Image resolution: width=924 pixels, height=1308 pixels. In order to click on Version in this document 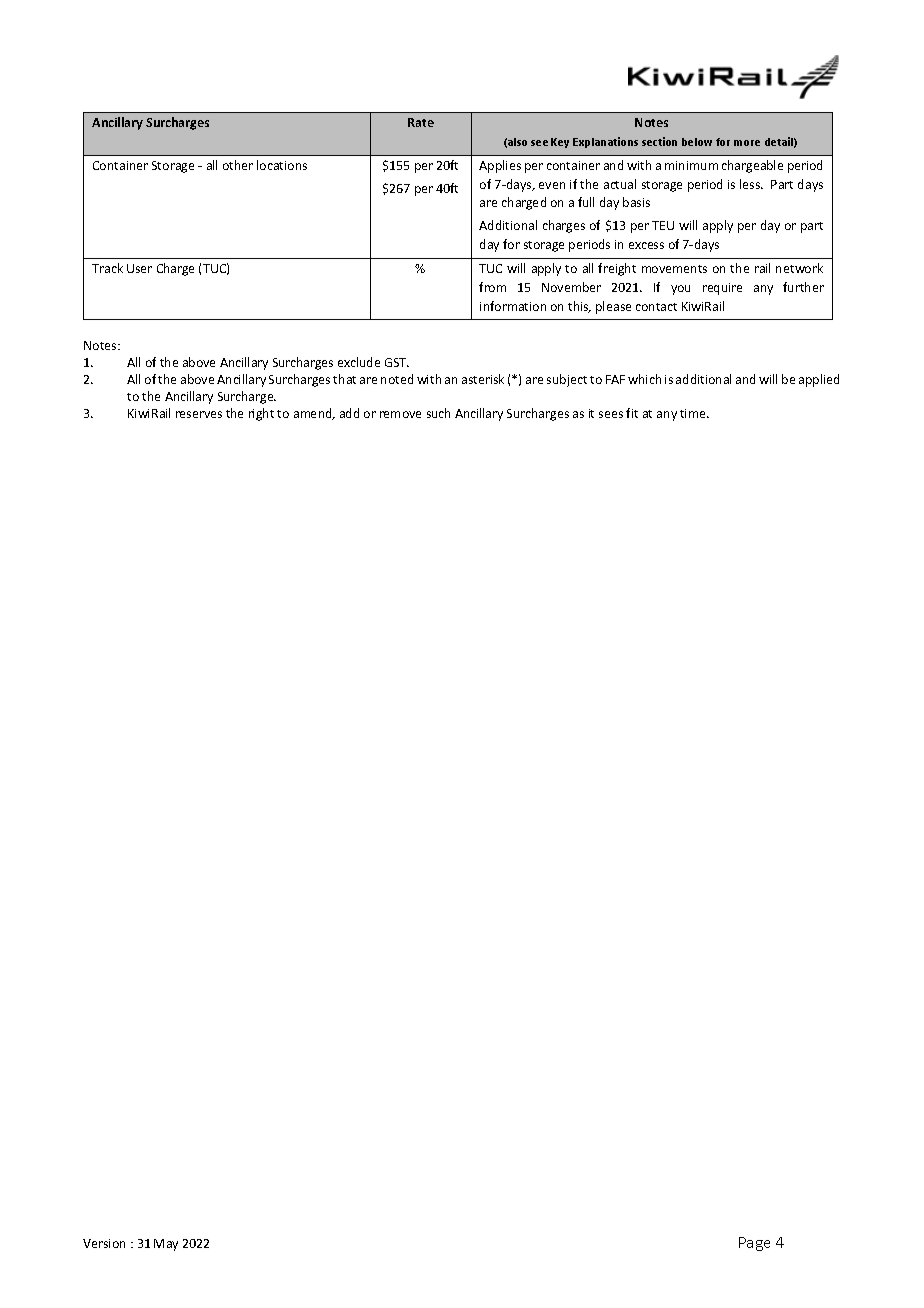, I will do `click(104, 1243)`.
